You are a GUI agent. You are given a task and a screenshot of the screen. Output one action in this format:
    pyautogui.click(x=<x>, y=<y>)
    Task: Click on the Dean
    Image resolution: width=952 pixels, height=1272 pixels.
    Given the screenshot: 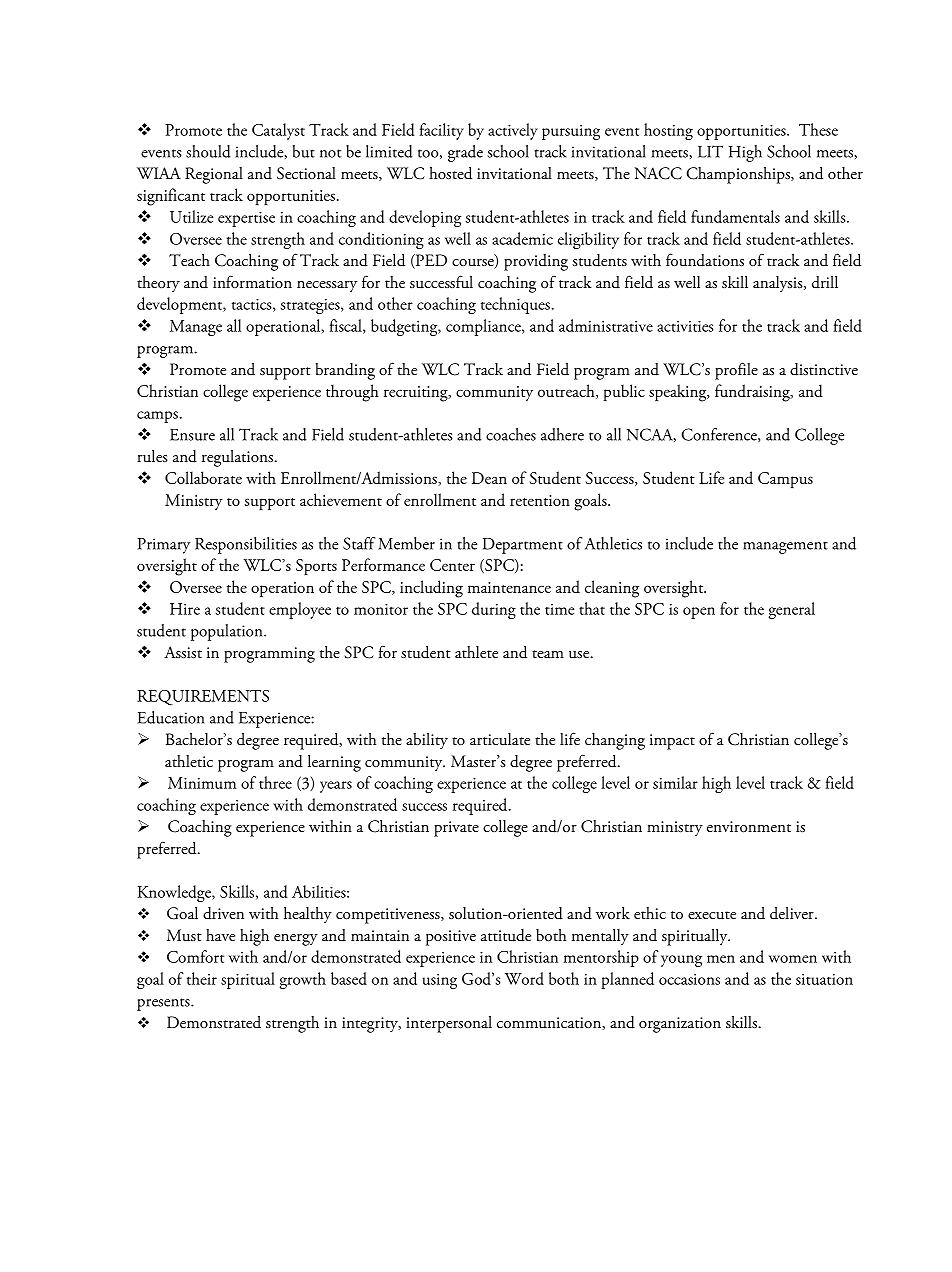 What is the action you would take?
    pyautogui.click(x=489, y=478)
